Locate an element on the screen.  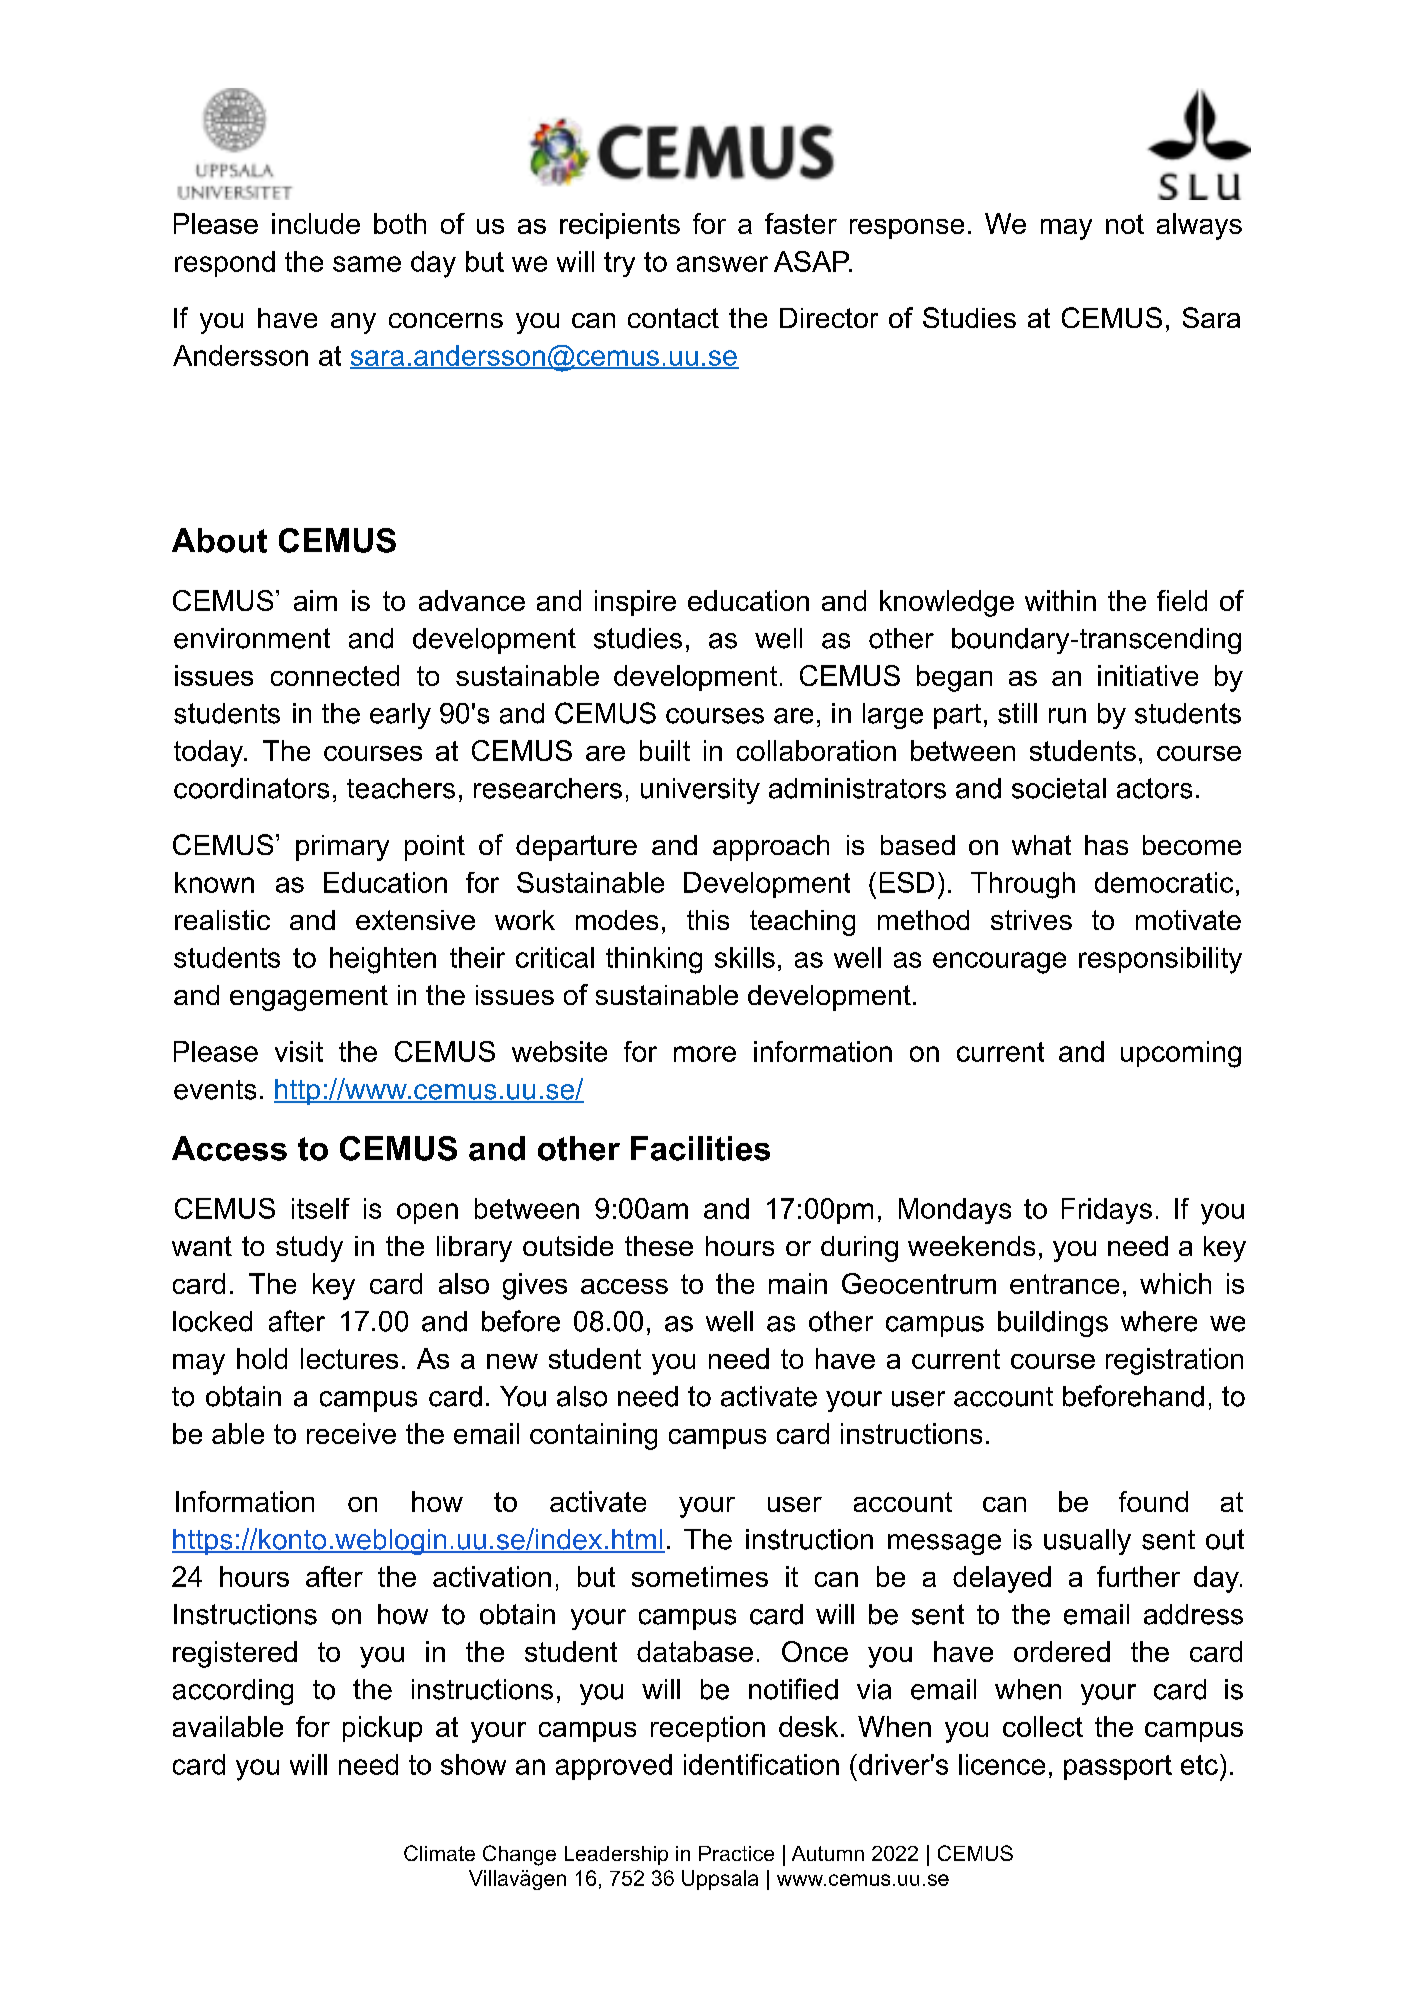
answer is located at coordinates (722, 264).
